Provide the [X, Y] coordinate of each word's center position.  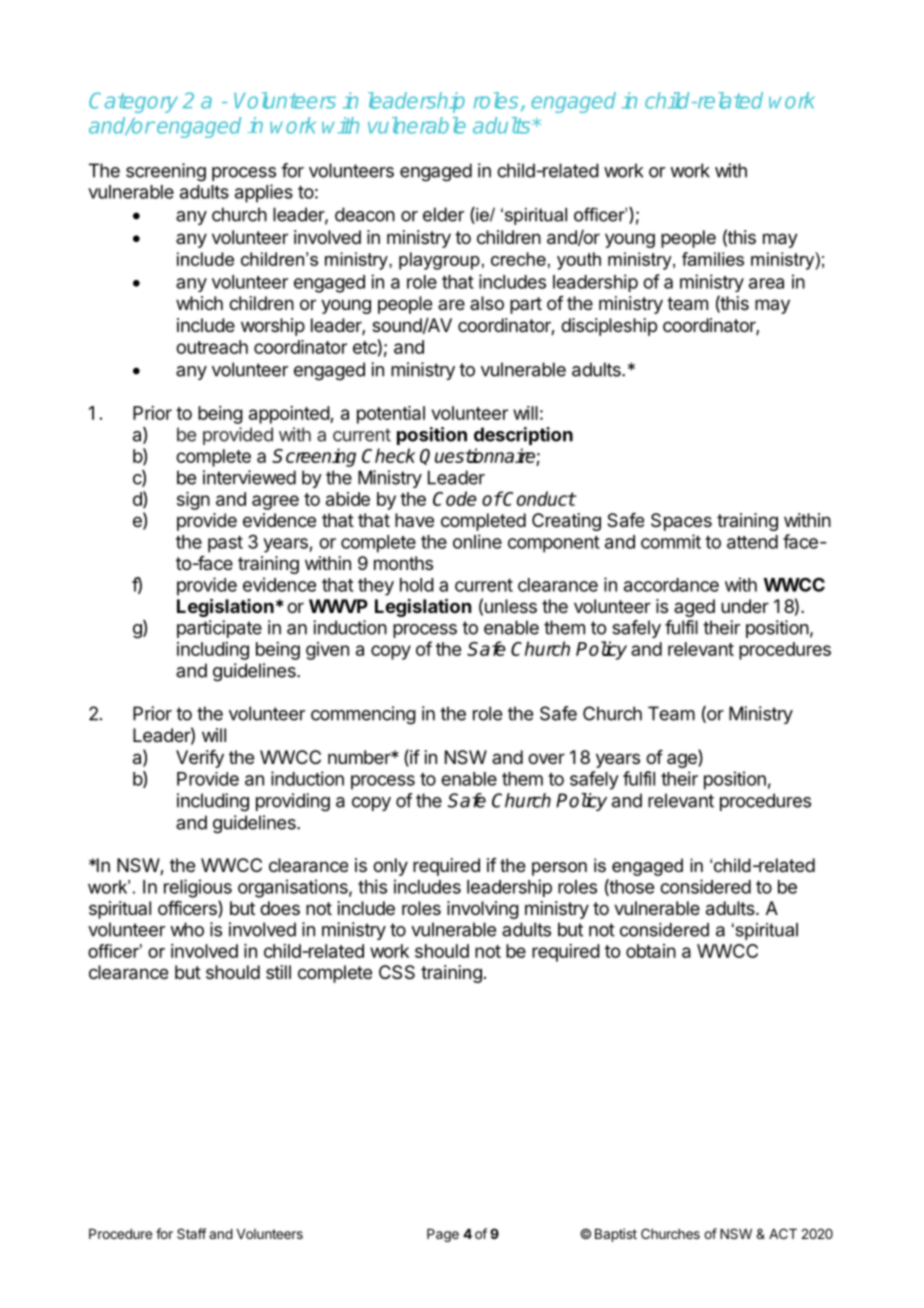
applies [264, 193]
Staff [191, 1233]
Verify [200, 759]
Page [443, 1235]
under [745, 606]
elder [443, 214]
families [713, 259]
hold [417, 585]
